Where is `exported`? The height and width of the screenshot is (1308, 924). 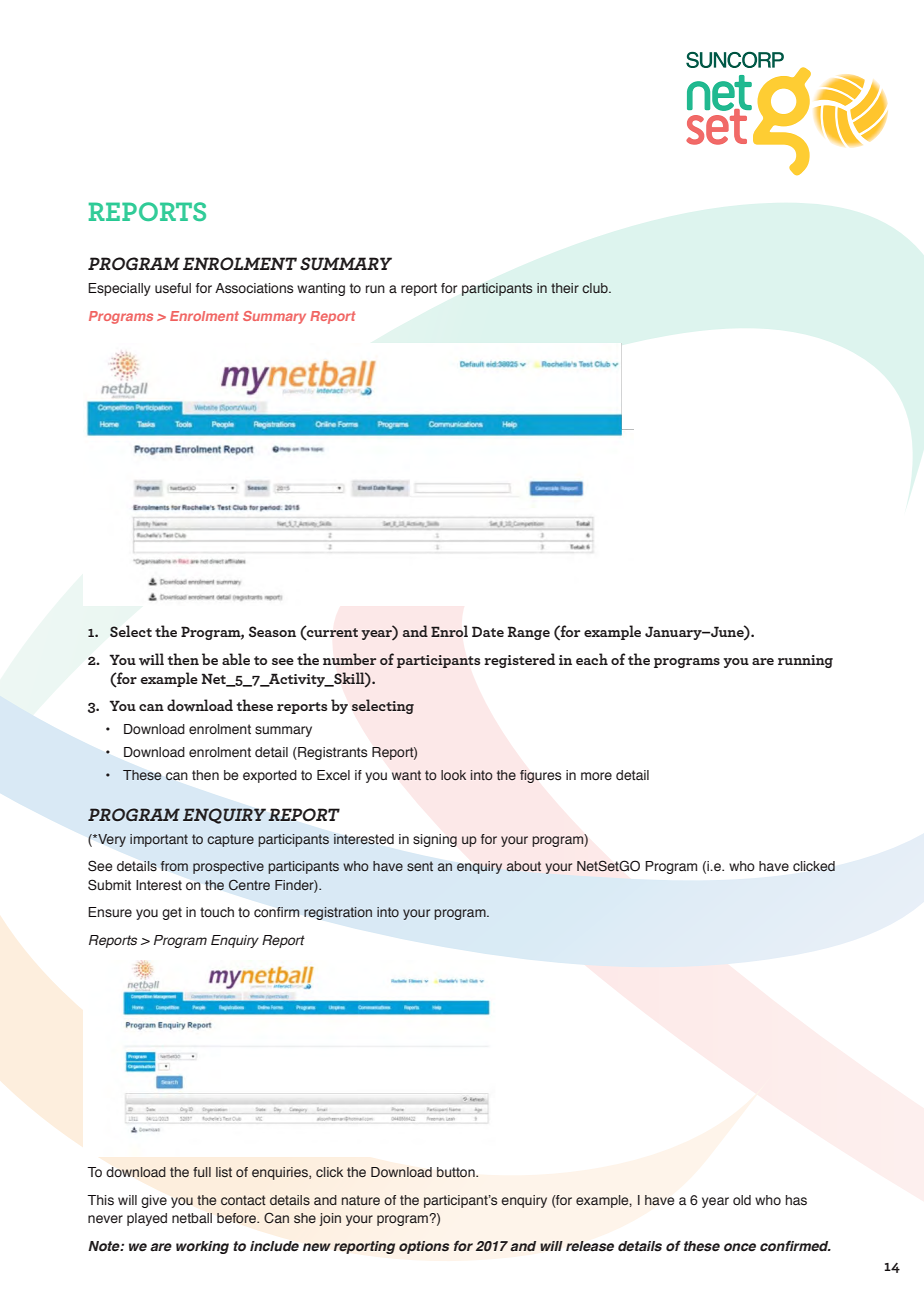
exported is located at coordinates (270, 776).
